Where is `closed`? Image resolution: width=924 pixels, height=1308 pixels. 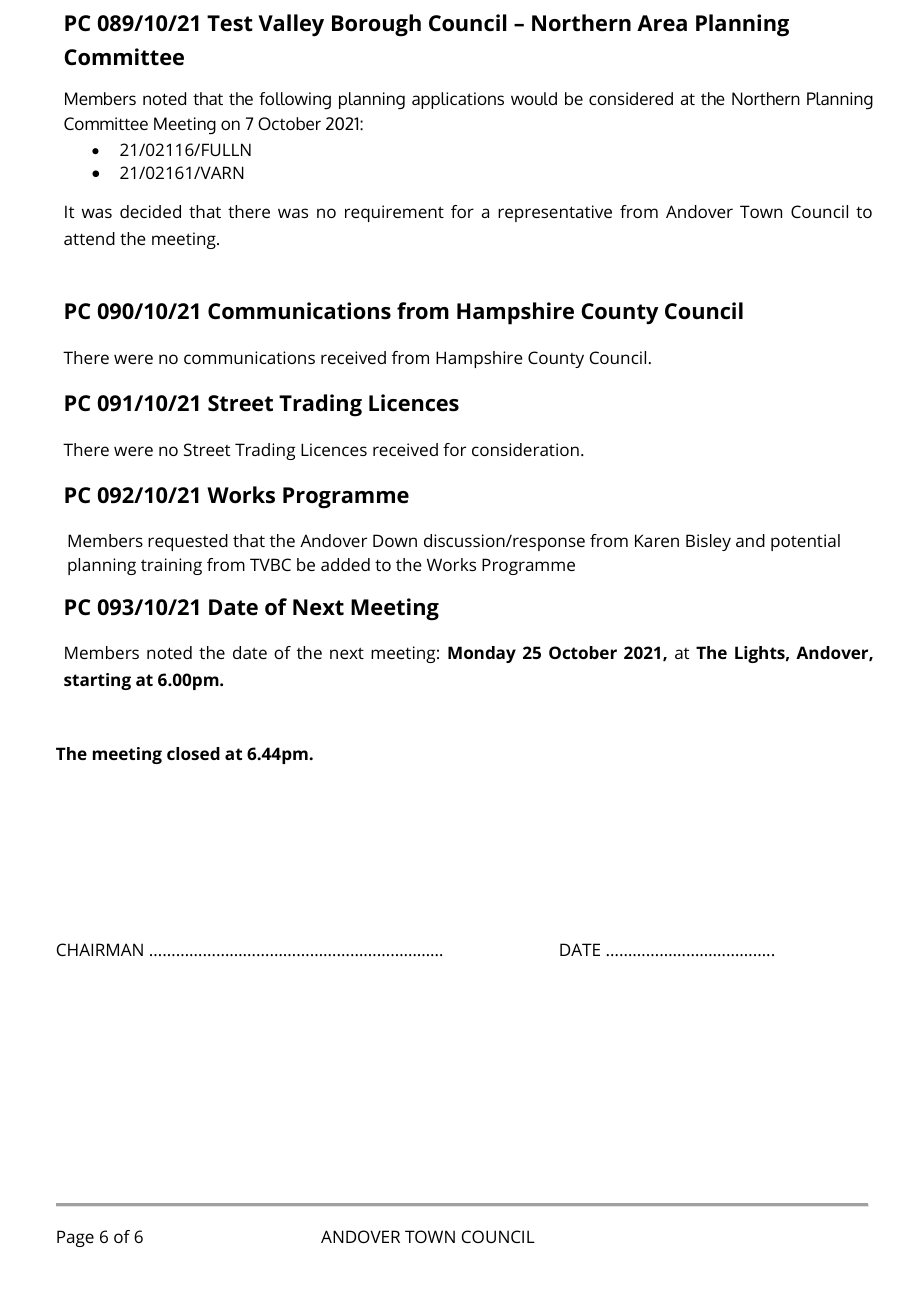 closed is located at coordinates (193, 753).
